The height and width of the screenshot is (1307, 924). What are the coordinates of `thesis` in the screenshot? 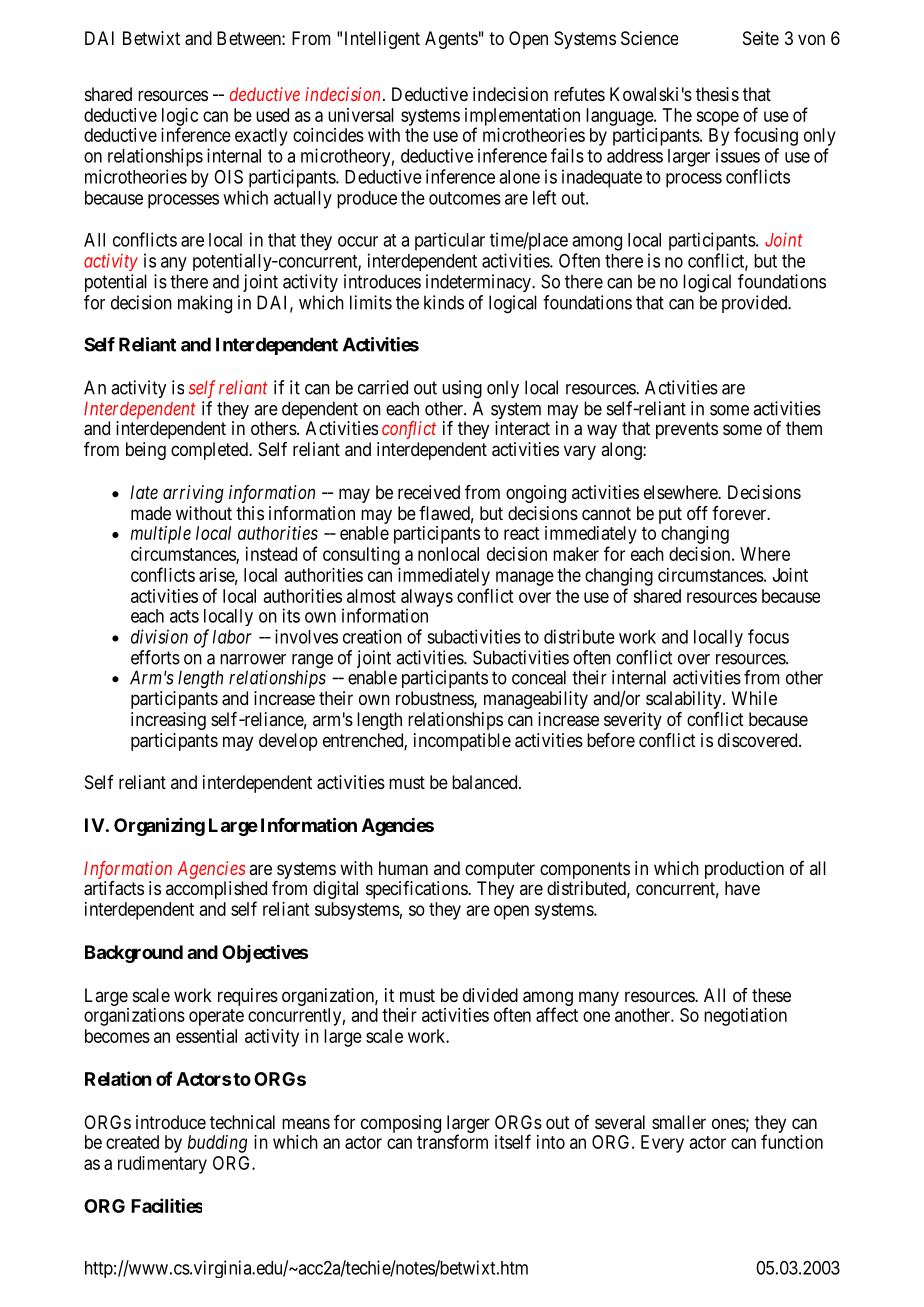 It's located at (717, 94).
